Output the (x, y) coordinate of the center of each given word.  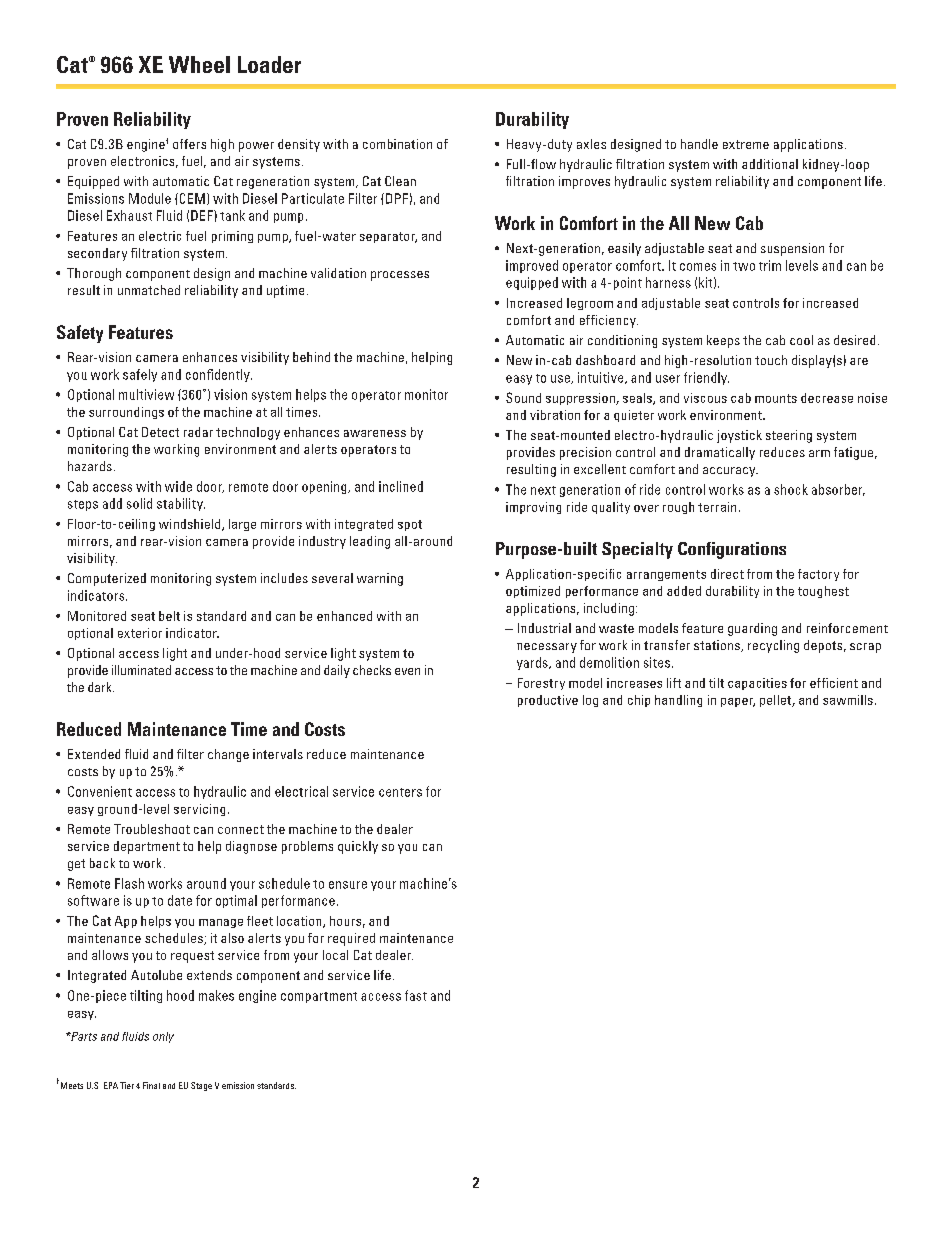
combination (397, 144)
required (351, 939)
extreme (746, 144)
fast (416, 995)
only (163, 1037)
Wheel (199, 64)
